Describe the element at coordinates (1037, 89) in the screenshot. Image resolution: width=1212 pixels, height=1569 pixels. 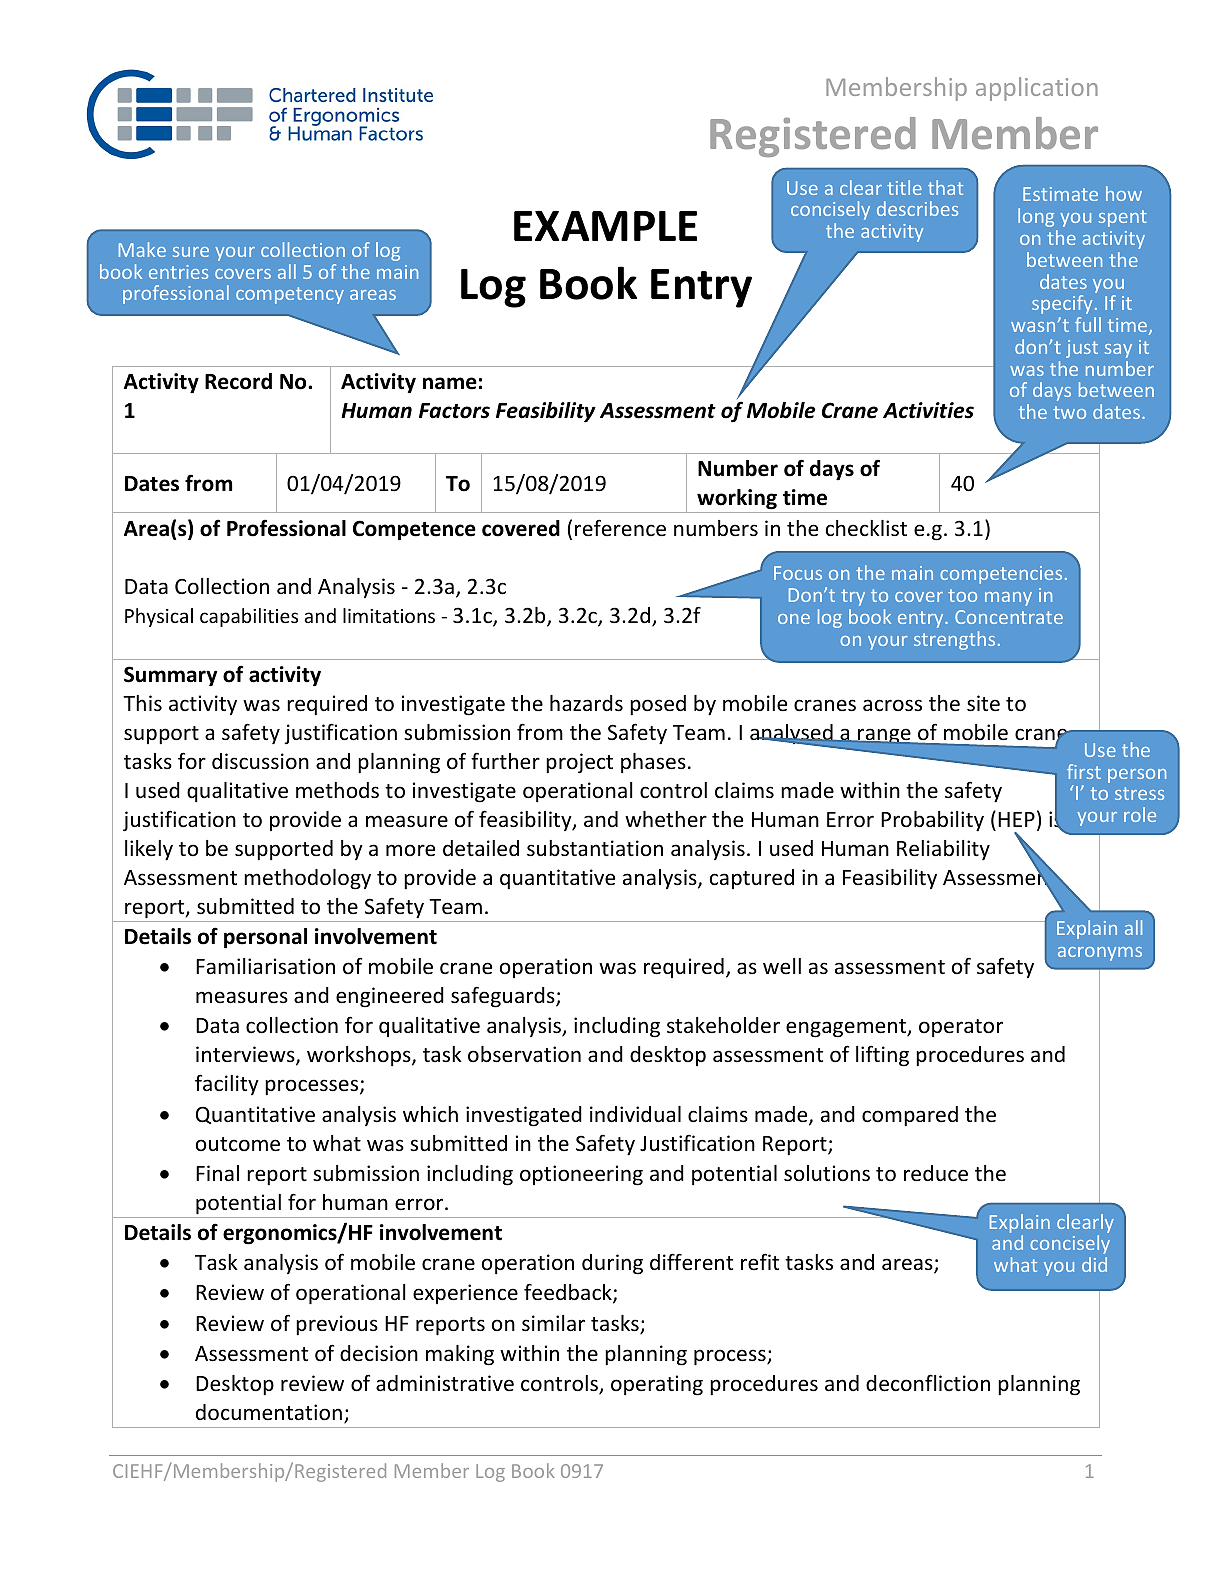
I see `application` at that location.
